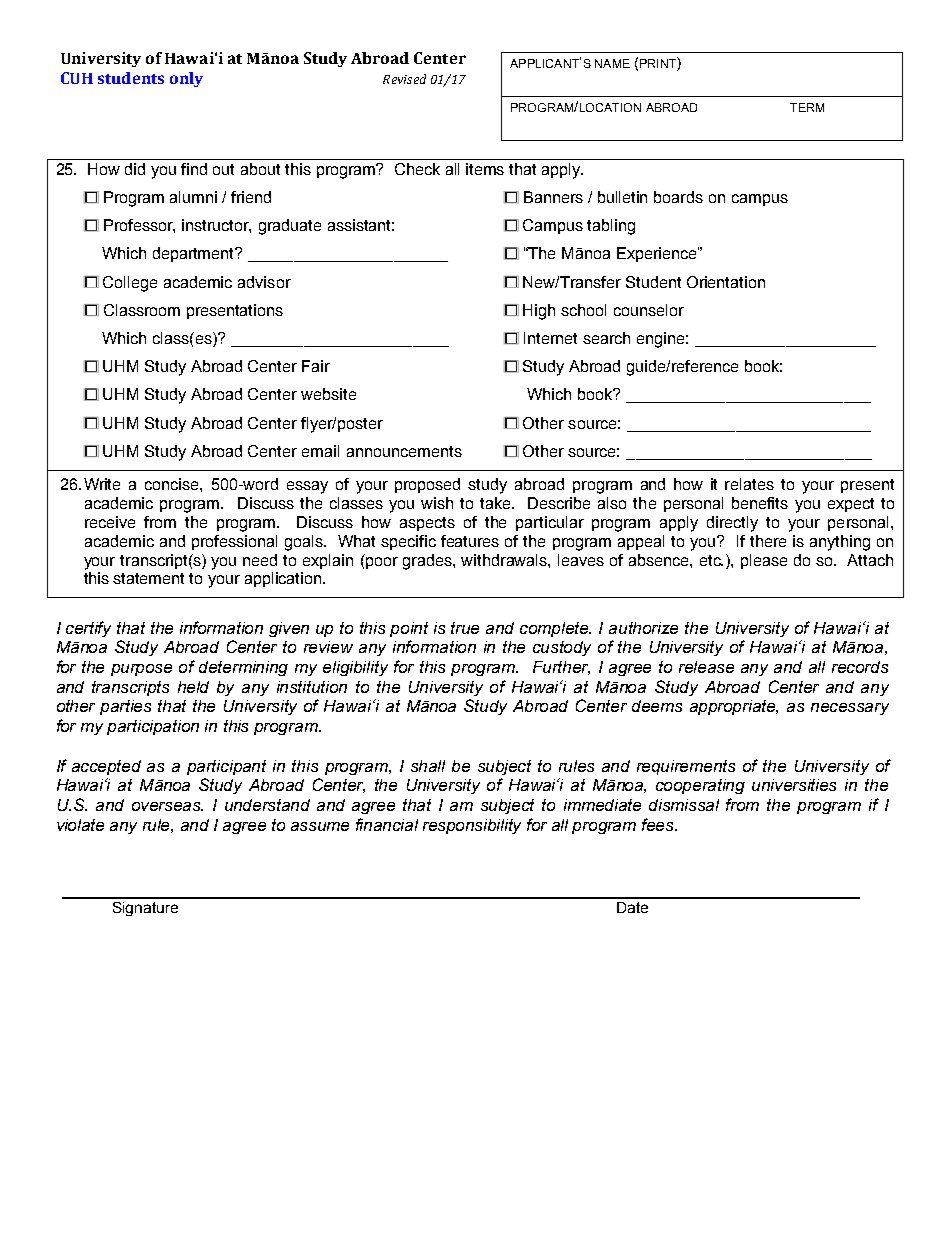  What do you see at coordinates (749, 484) in the page?
I see `relates` at bounding box center [749, 484].
